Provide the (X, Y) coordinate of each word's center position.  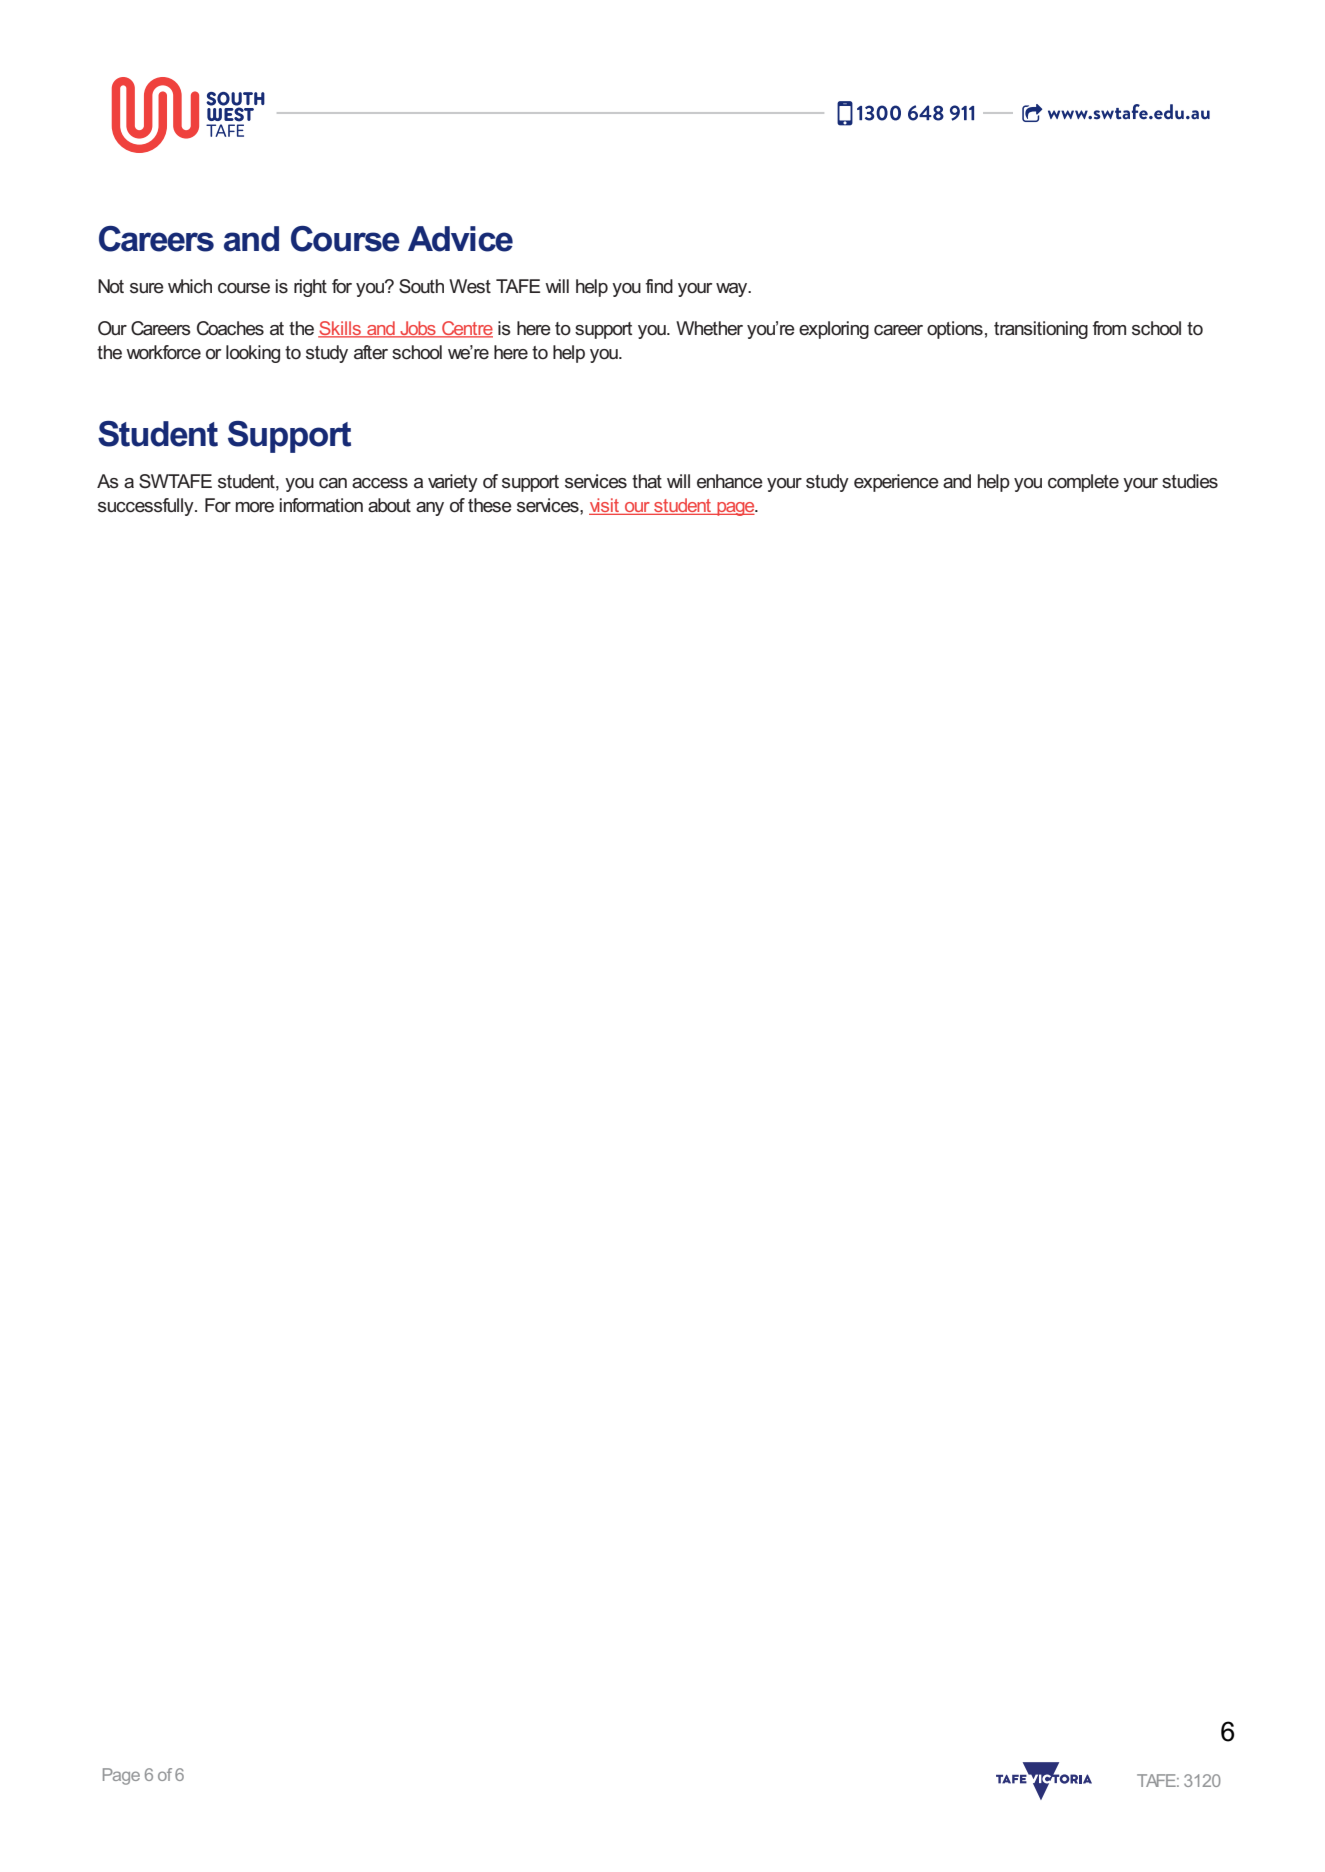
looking (253, 354)
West (470, 286)
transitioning (1041, 330)
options (955, 330)
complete (1083, 483)
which (190, 286)
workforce (163, 352)
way (733, 290)
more (255, 507)
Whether (709, 328)
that (647, 481)
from (1109, 328)
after (371, 352)
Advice (460, 239)
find (659, 286)
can (333, 483)
